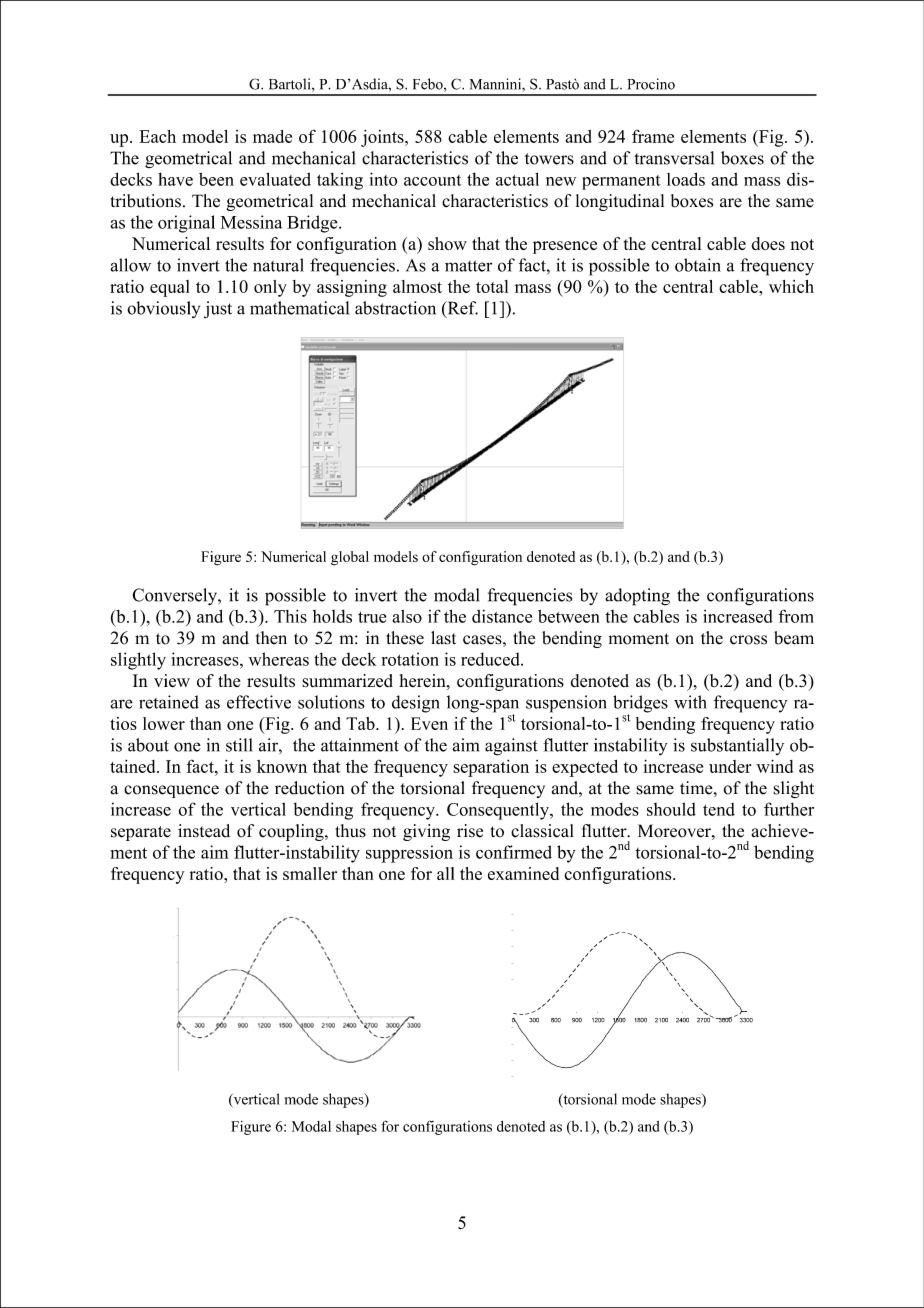 This screenshot has width=924, height=1308. What do you see at coordinates (491, 659) in the screenshot?
I see `reduced` at bounding box center [491, 659].
